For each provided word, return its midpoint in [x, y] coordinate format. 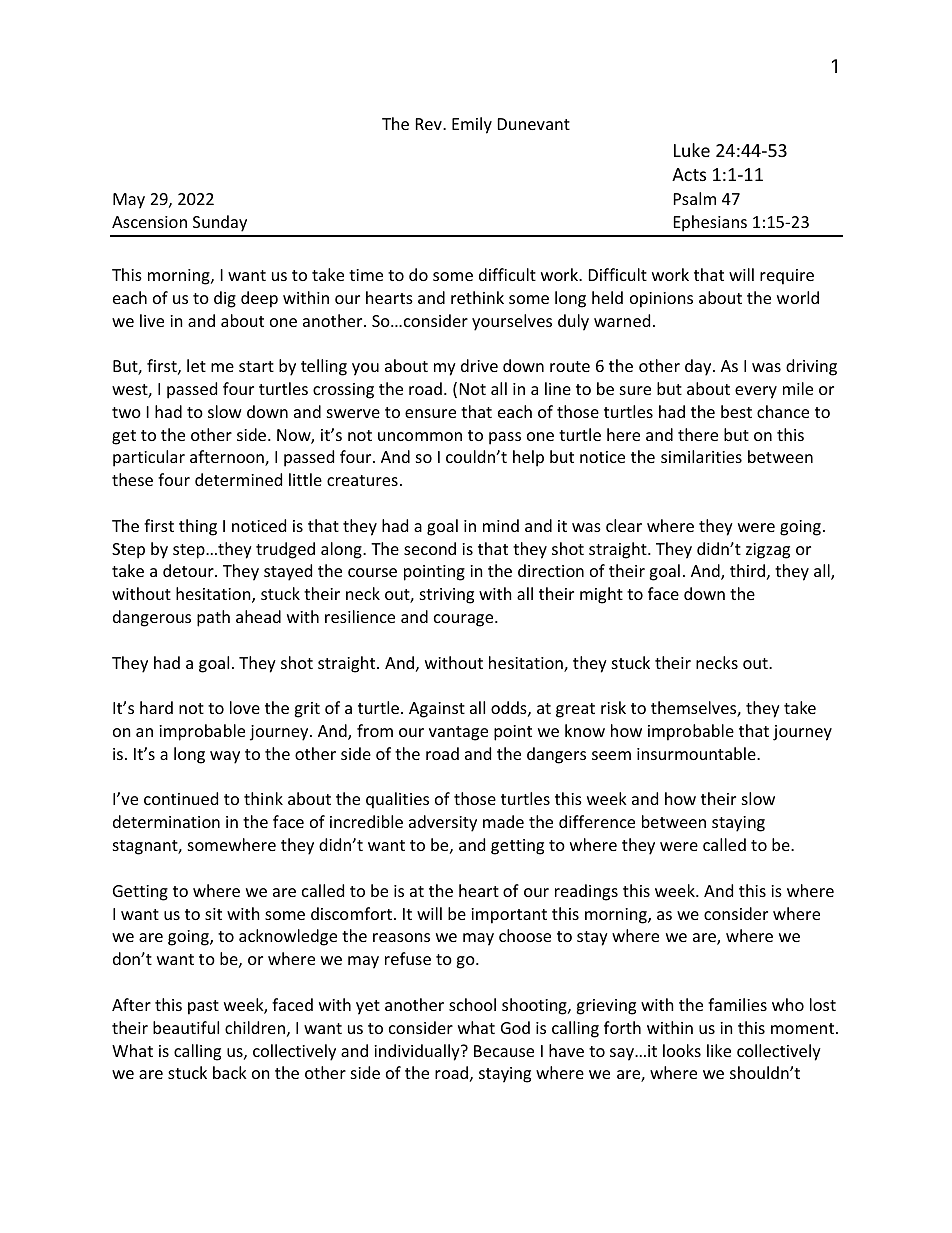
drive [479, 365]
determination [166, 821]
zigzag [768, 551]
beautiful [186, 1027]
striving [447, 596]
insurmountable [697, 753]
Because [504, 1051]
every [756, 392]
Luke [692, 150]
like [719, 1050]
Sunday [220, 223]
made [503, 821]
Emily [472, 125]
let [196, 365]
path [213, 618]
